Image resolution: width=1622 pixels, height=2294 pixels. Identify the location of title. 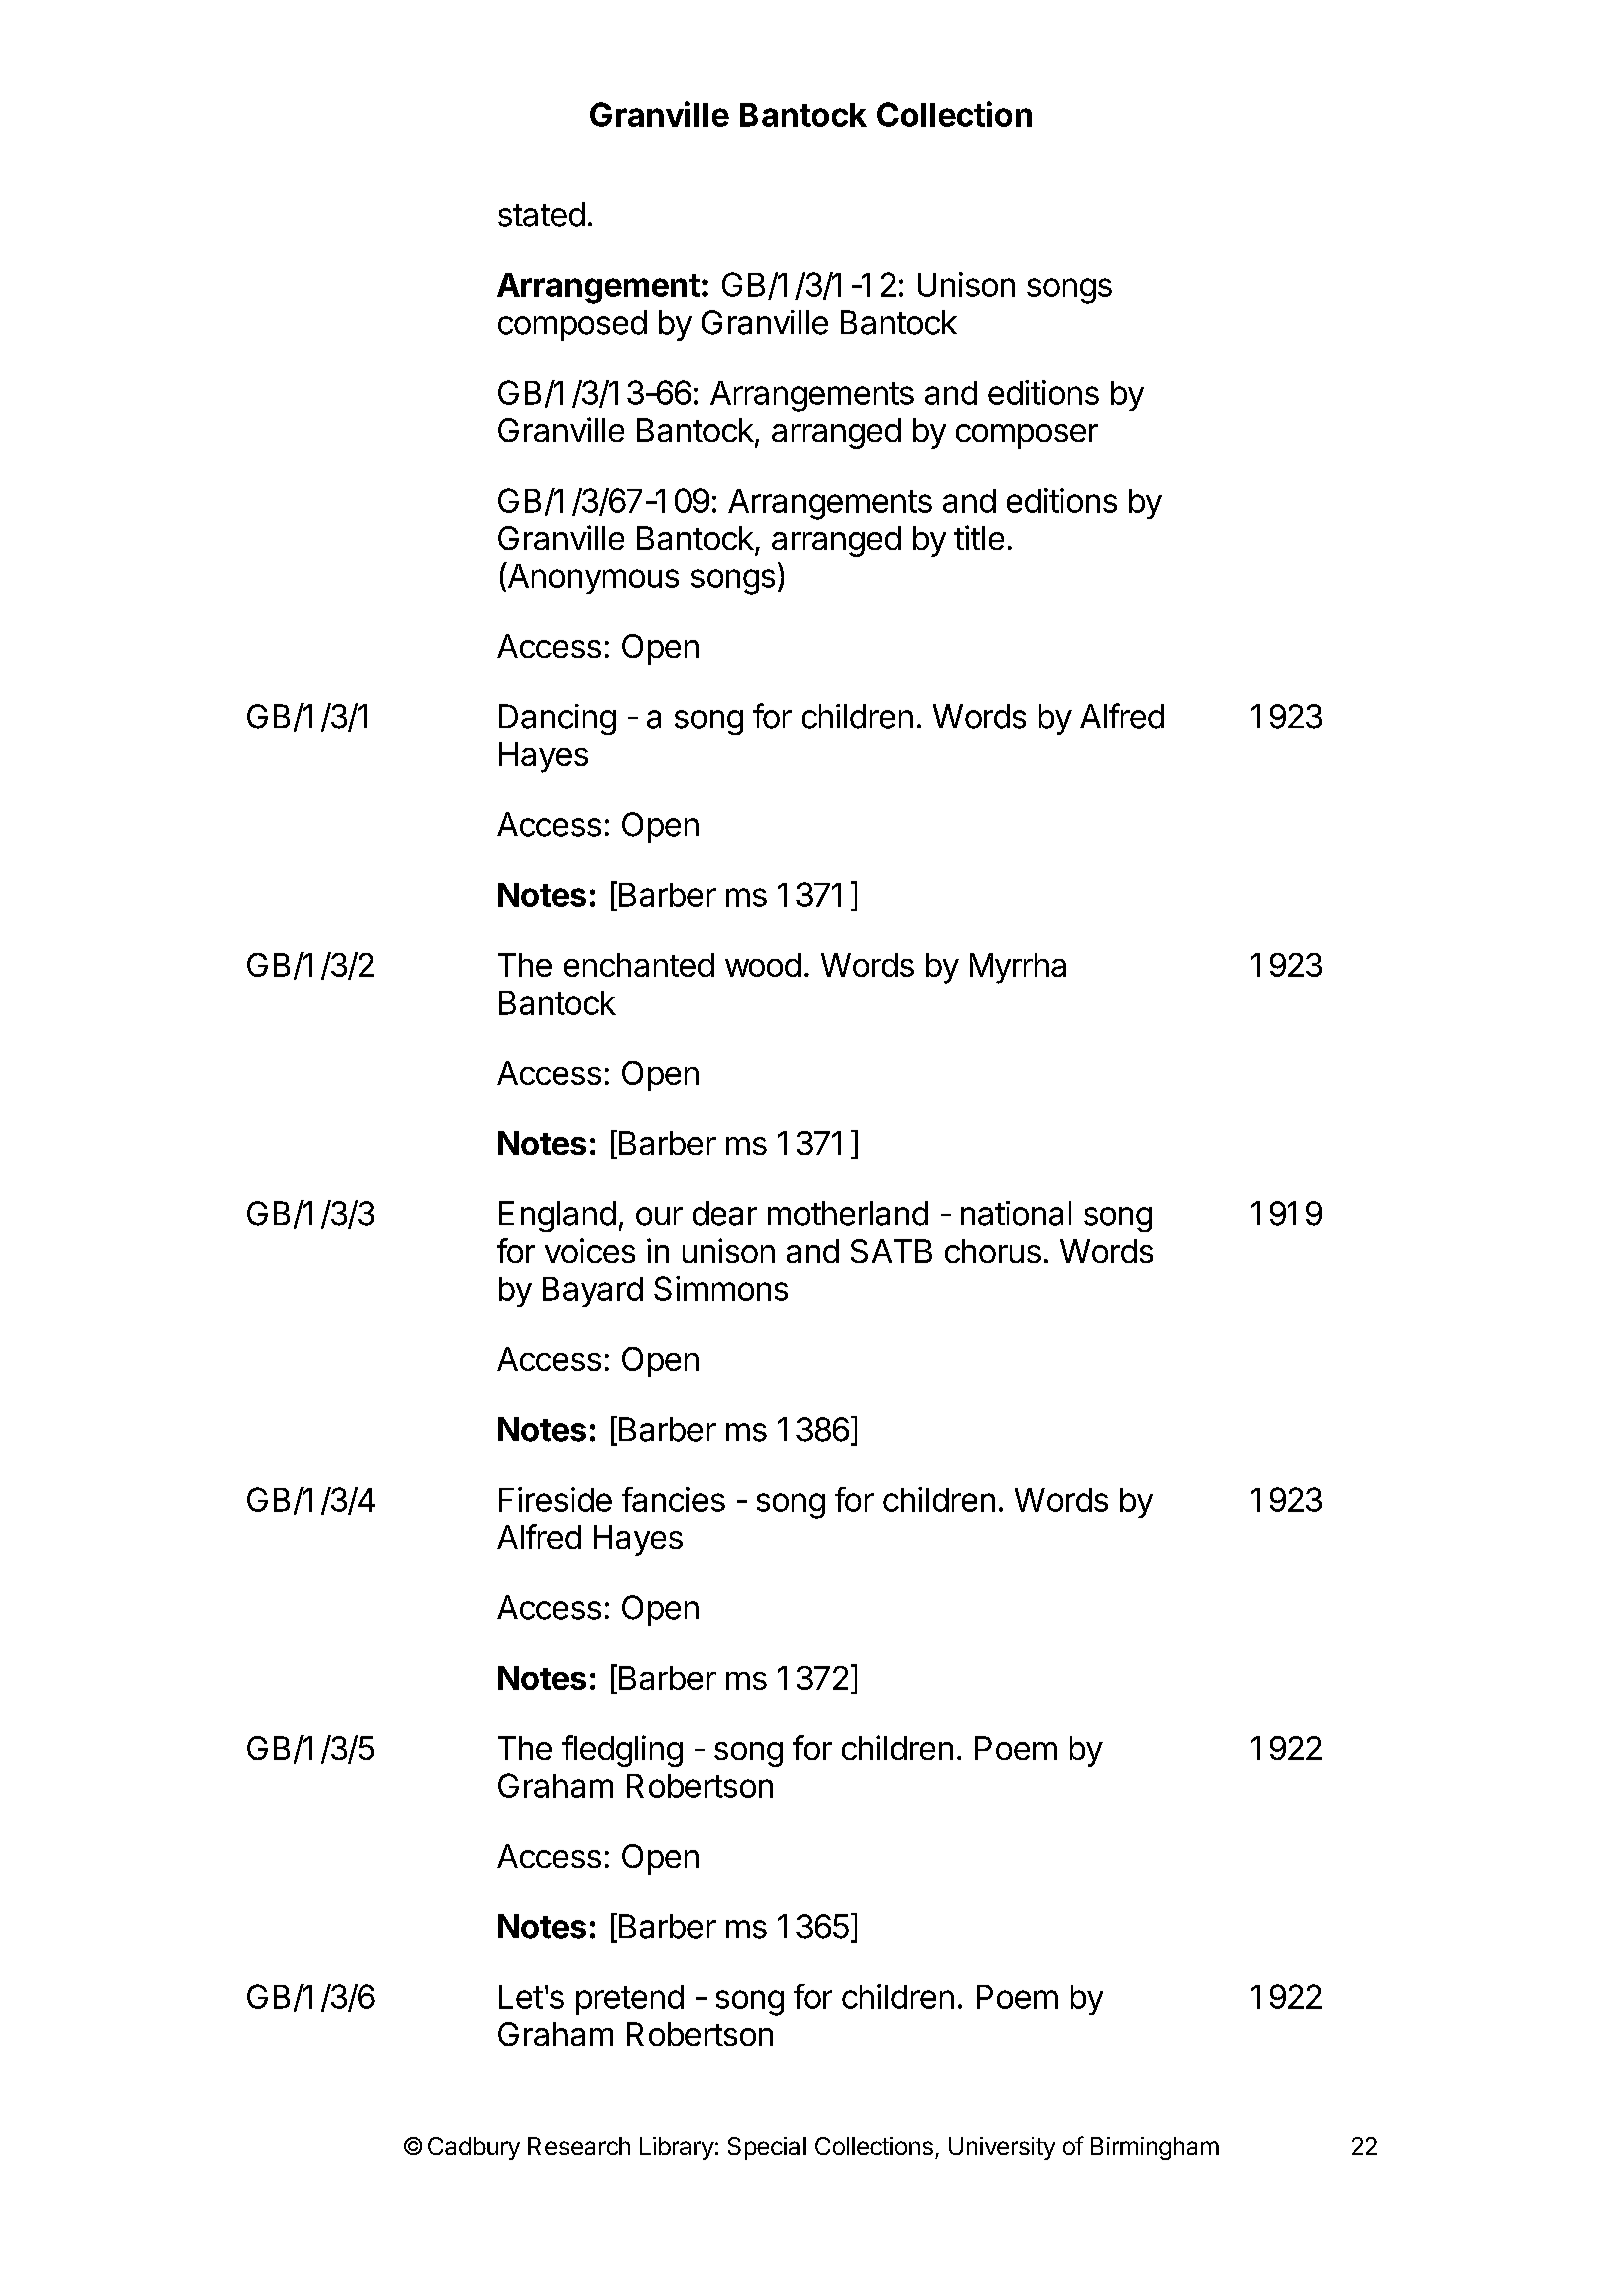
(979, 537).
